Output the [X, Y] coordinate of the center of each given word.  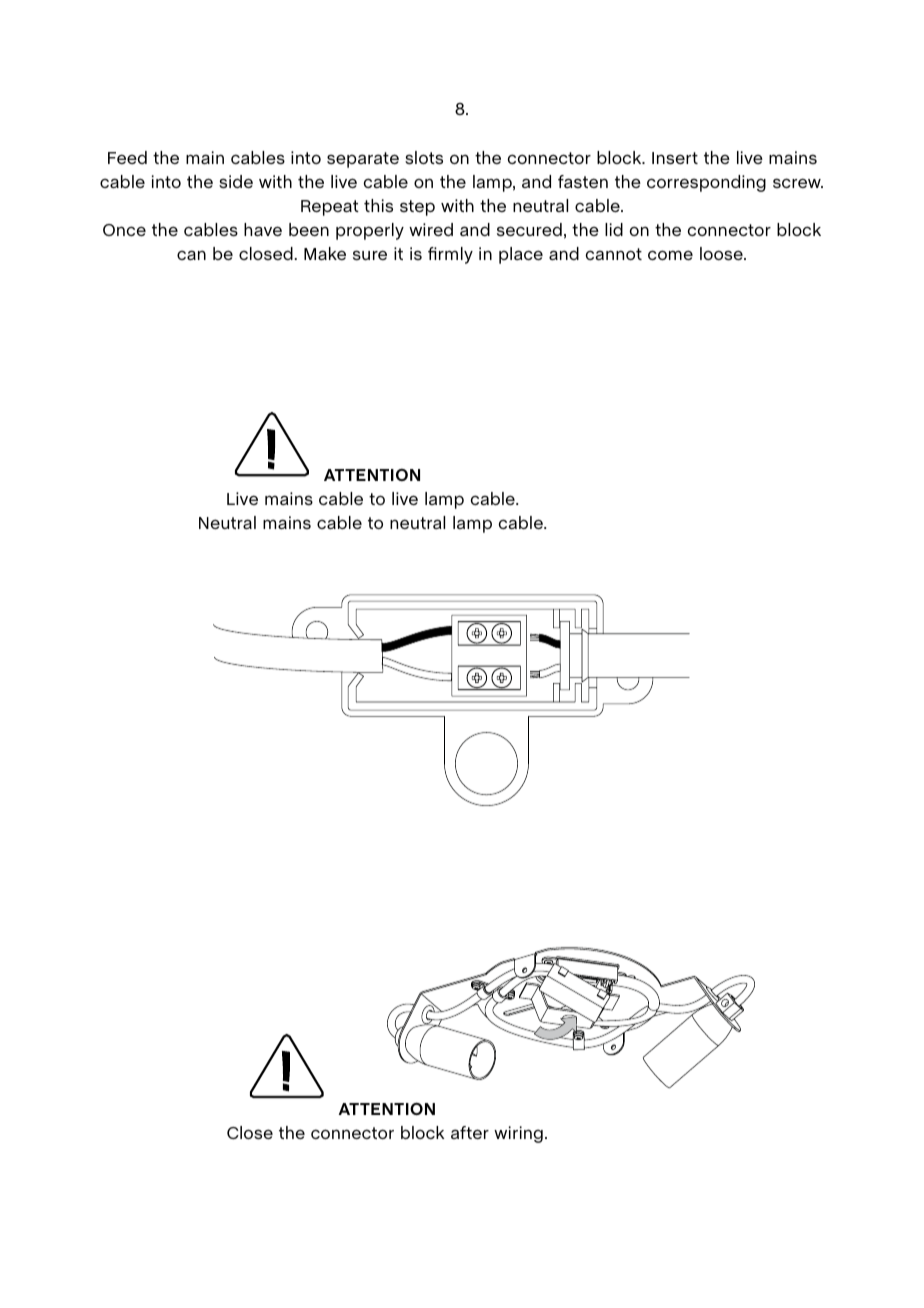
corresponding [706, 183]
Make [325, 253]
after [470, 1132]
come [670, 255]
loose [722, 254]
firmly [450, 255]
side [236, 182]
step [417, 208]
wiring [518, 1134]
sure [370, 255]
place [521, 255]
